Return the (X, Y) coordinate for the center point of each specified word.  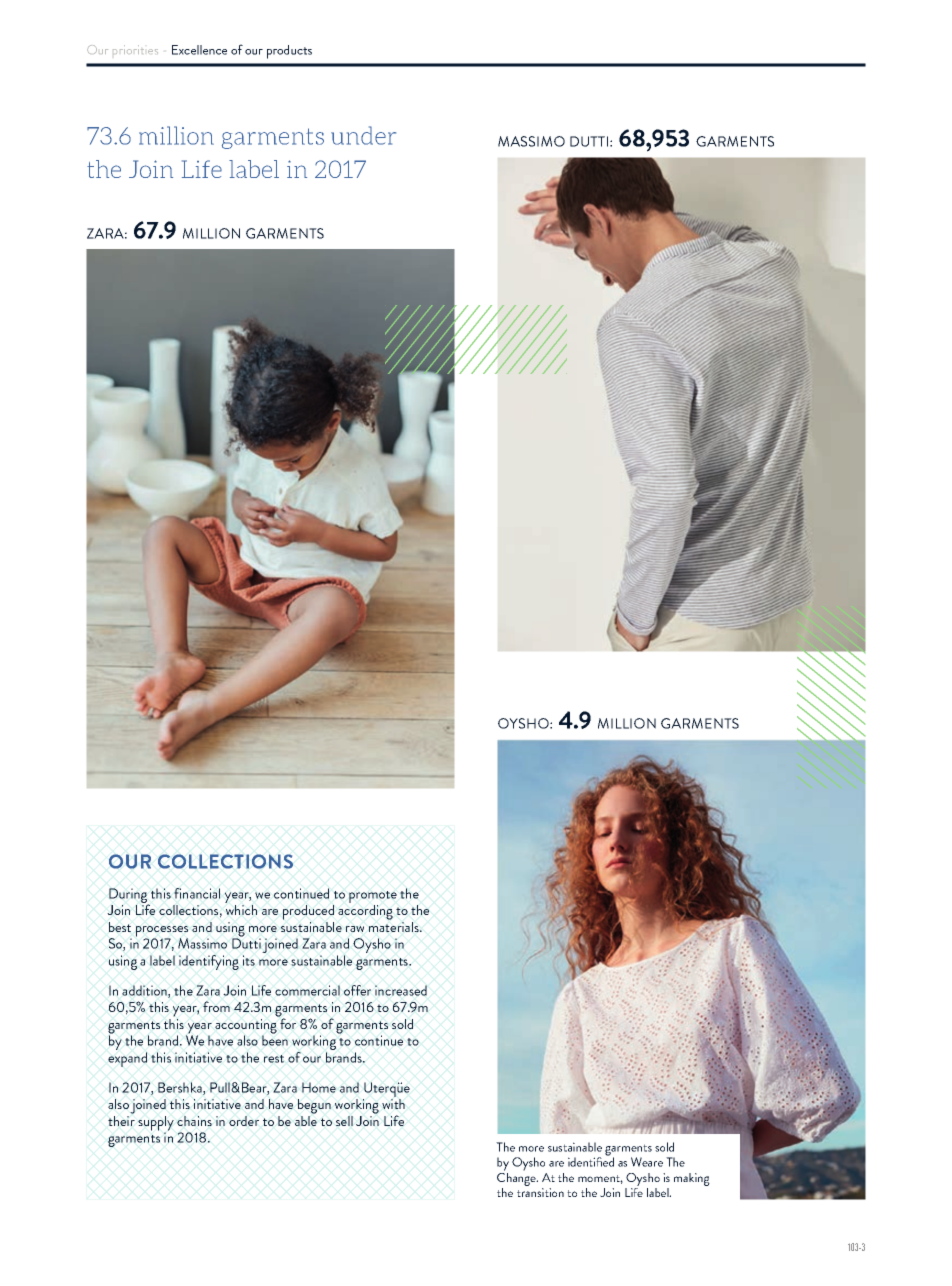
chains (194, 1121)
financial (197, 893)
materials (395, 925)
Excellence (199, 50)
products (289, 52)
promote (373, 897)
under (363, 135)
